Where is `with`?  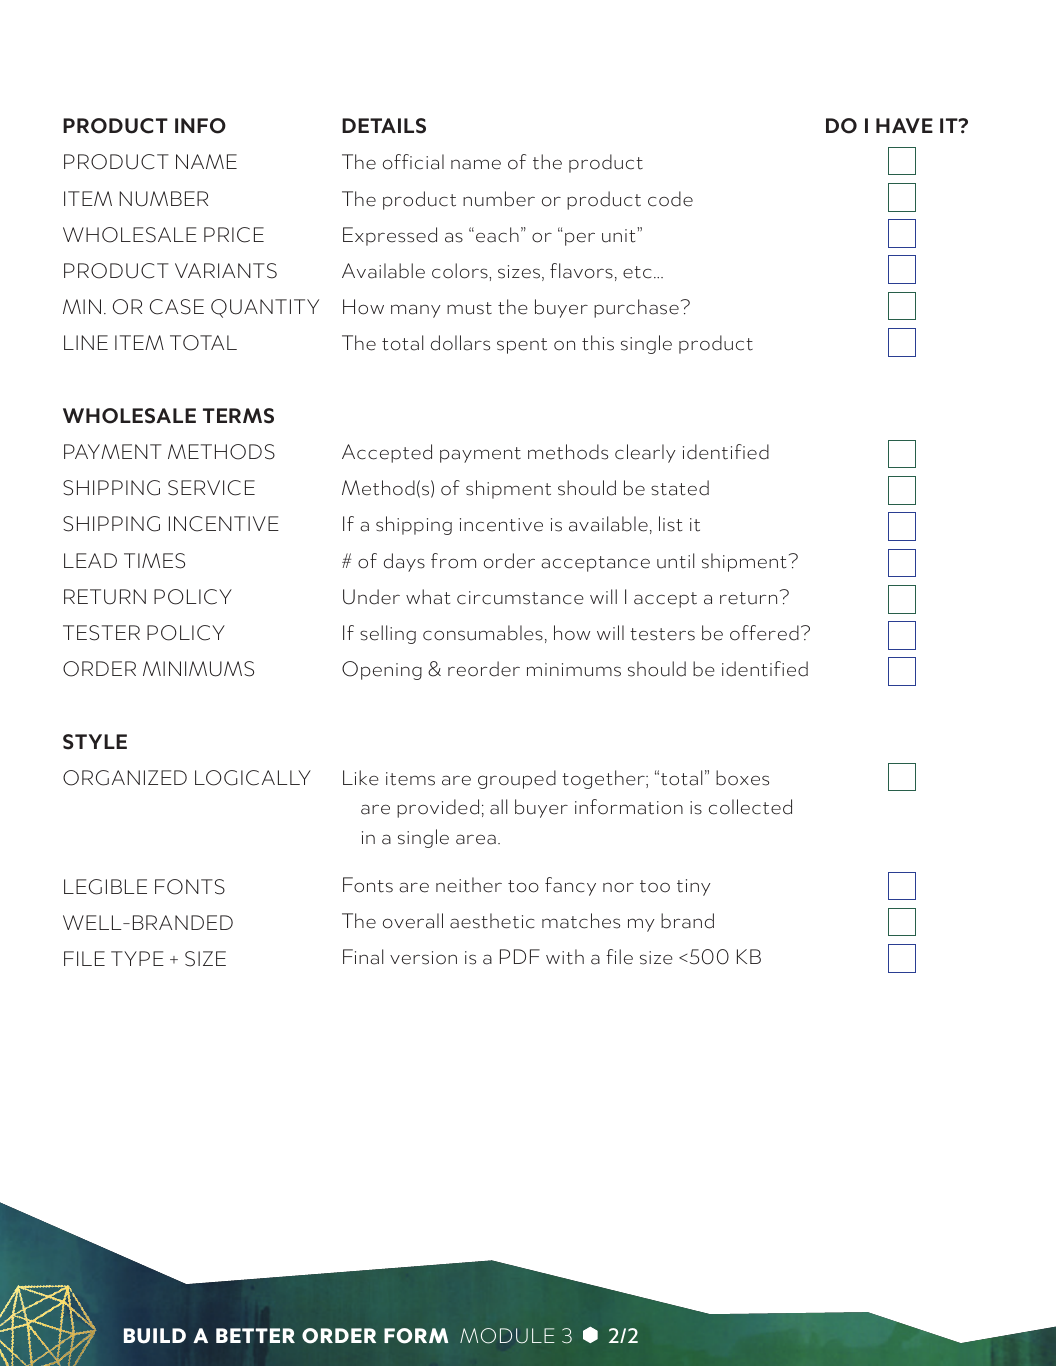 with is located at coordinates (565, 957).
